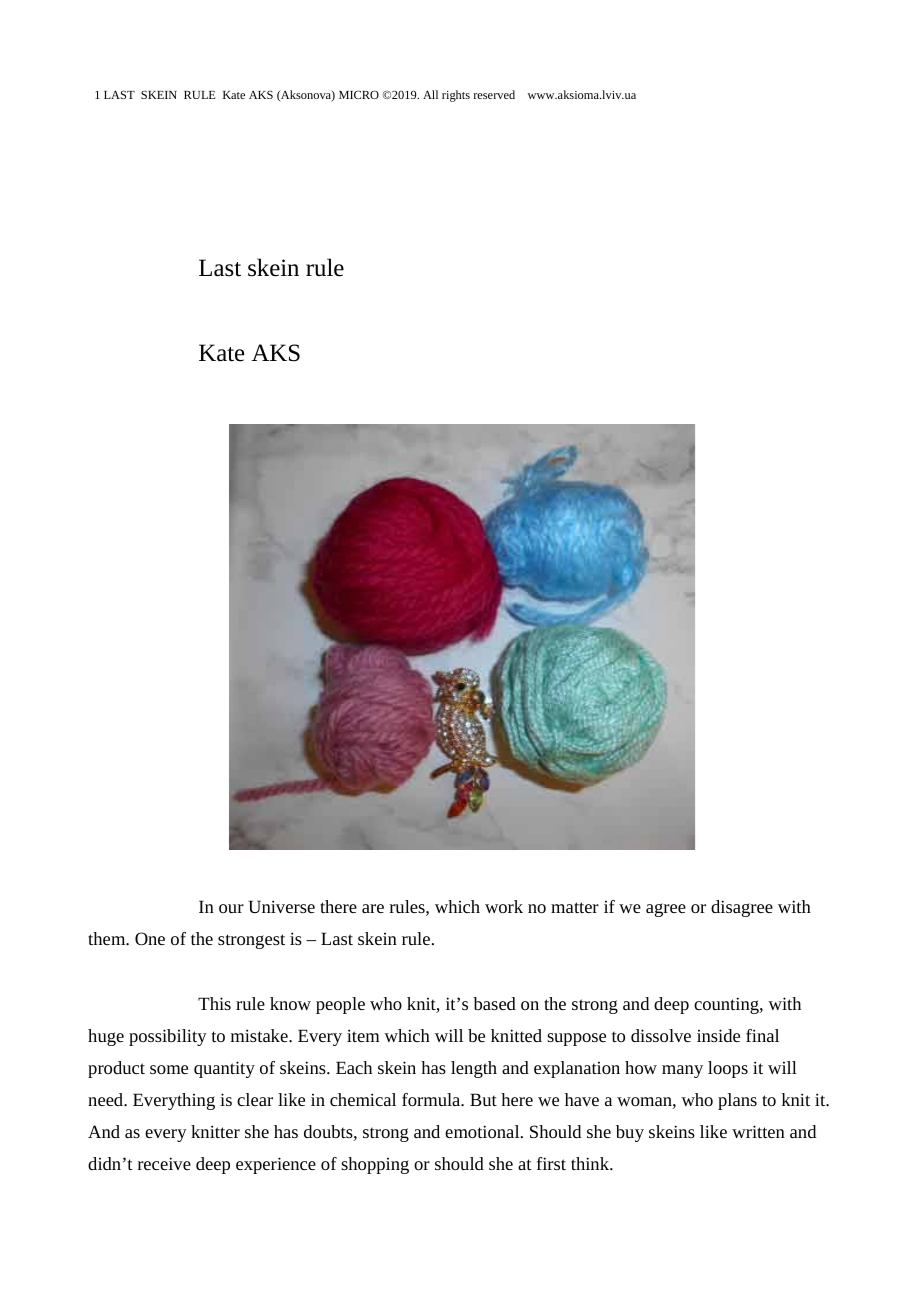 This screenshot has height=1308, width=924. What do you see at coordinates (630, 1133) in the screenshot?
I see `buy` at bounding box center [630, 1133].
